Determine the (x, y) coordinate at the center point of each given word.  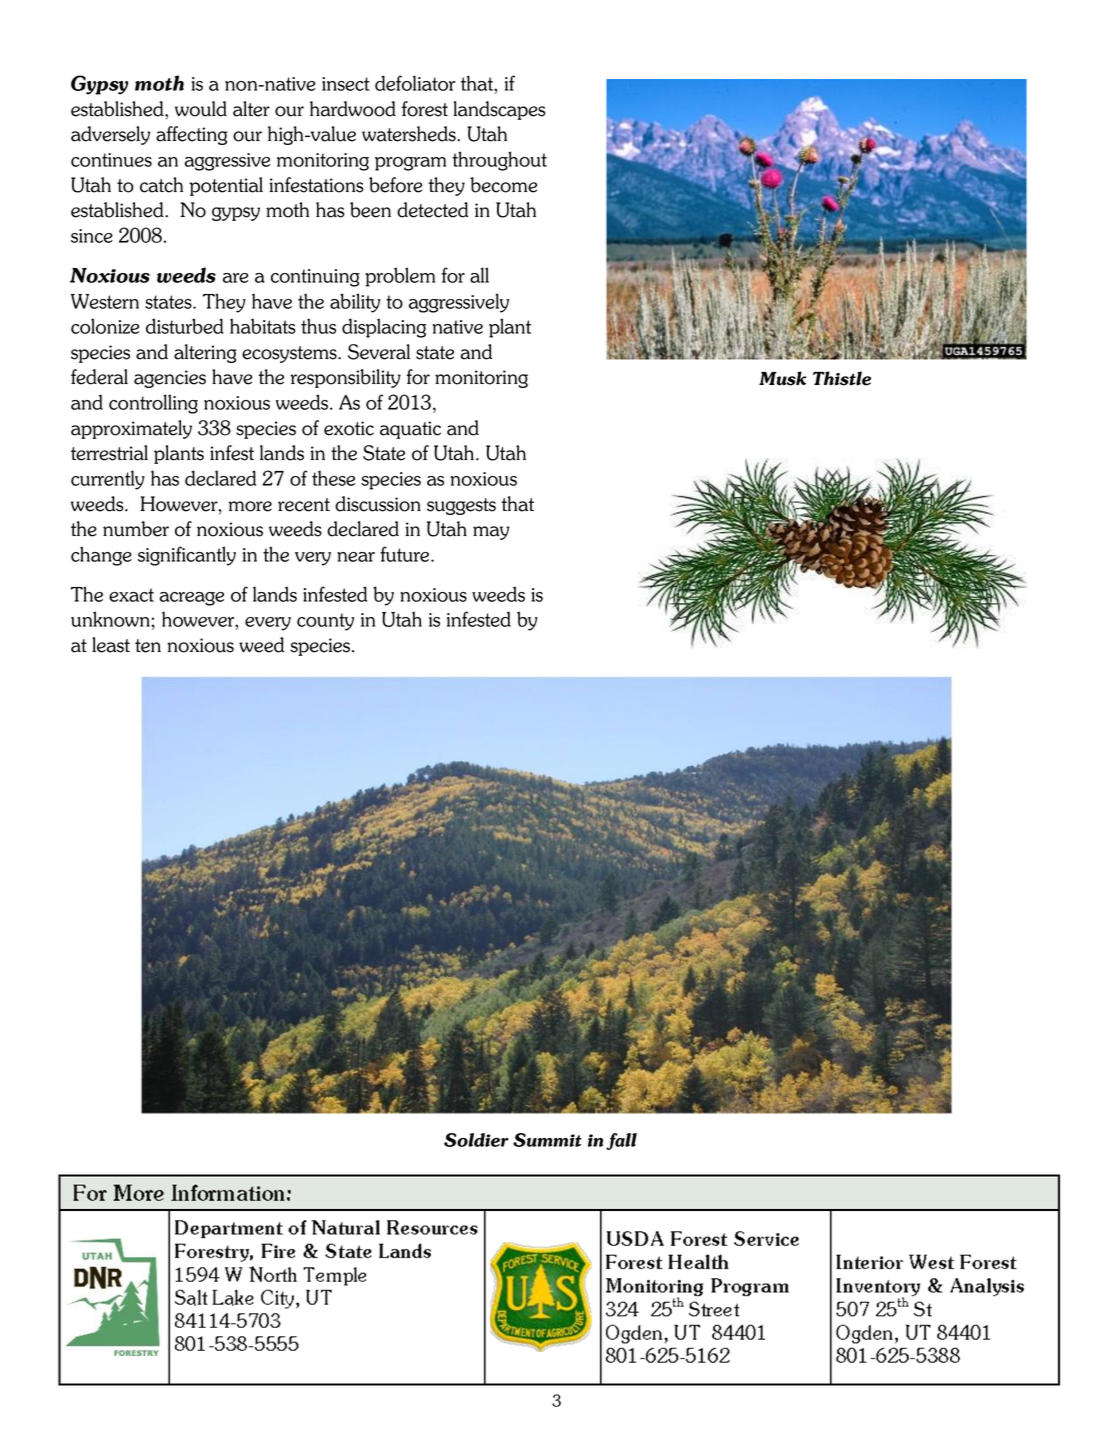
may (491, 533)
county (325, 622)
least (111, 645)
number (136, 529)
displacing (384, 328)
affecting (192, 135)
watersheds (410, 134)
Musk (782, 378)
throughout (499, 161)
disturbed (185, 326)
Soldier (476, 1140)
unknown (110, 619)
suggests (461, 506)
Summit (547, 1140)
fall (621, 1141)
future (406, 554)
